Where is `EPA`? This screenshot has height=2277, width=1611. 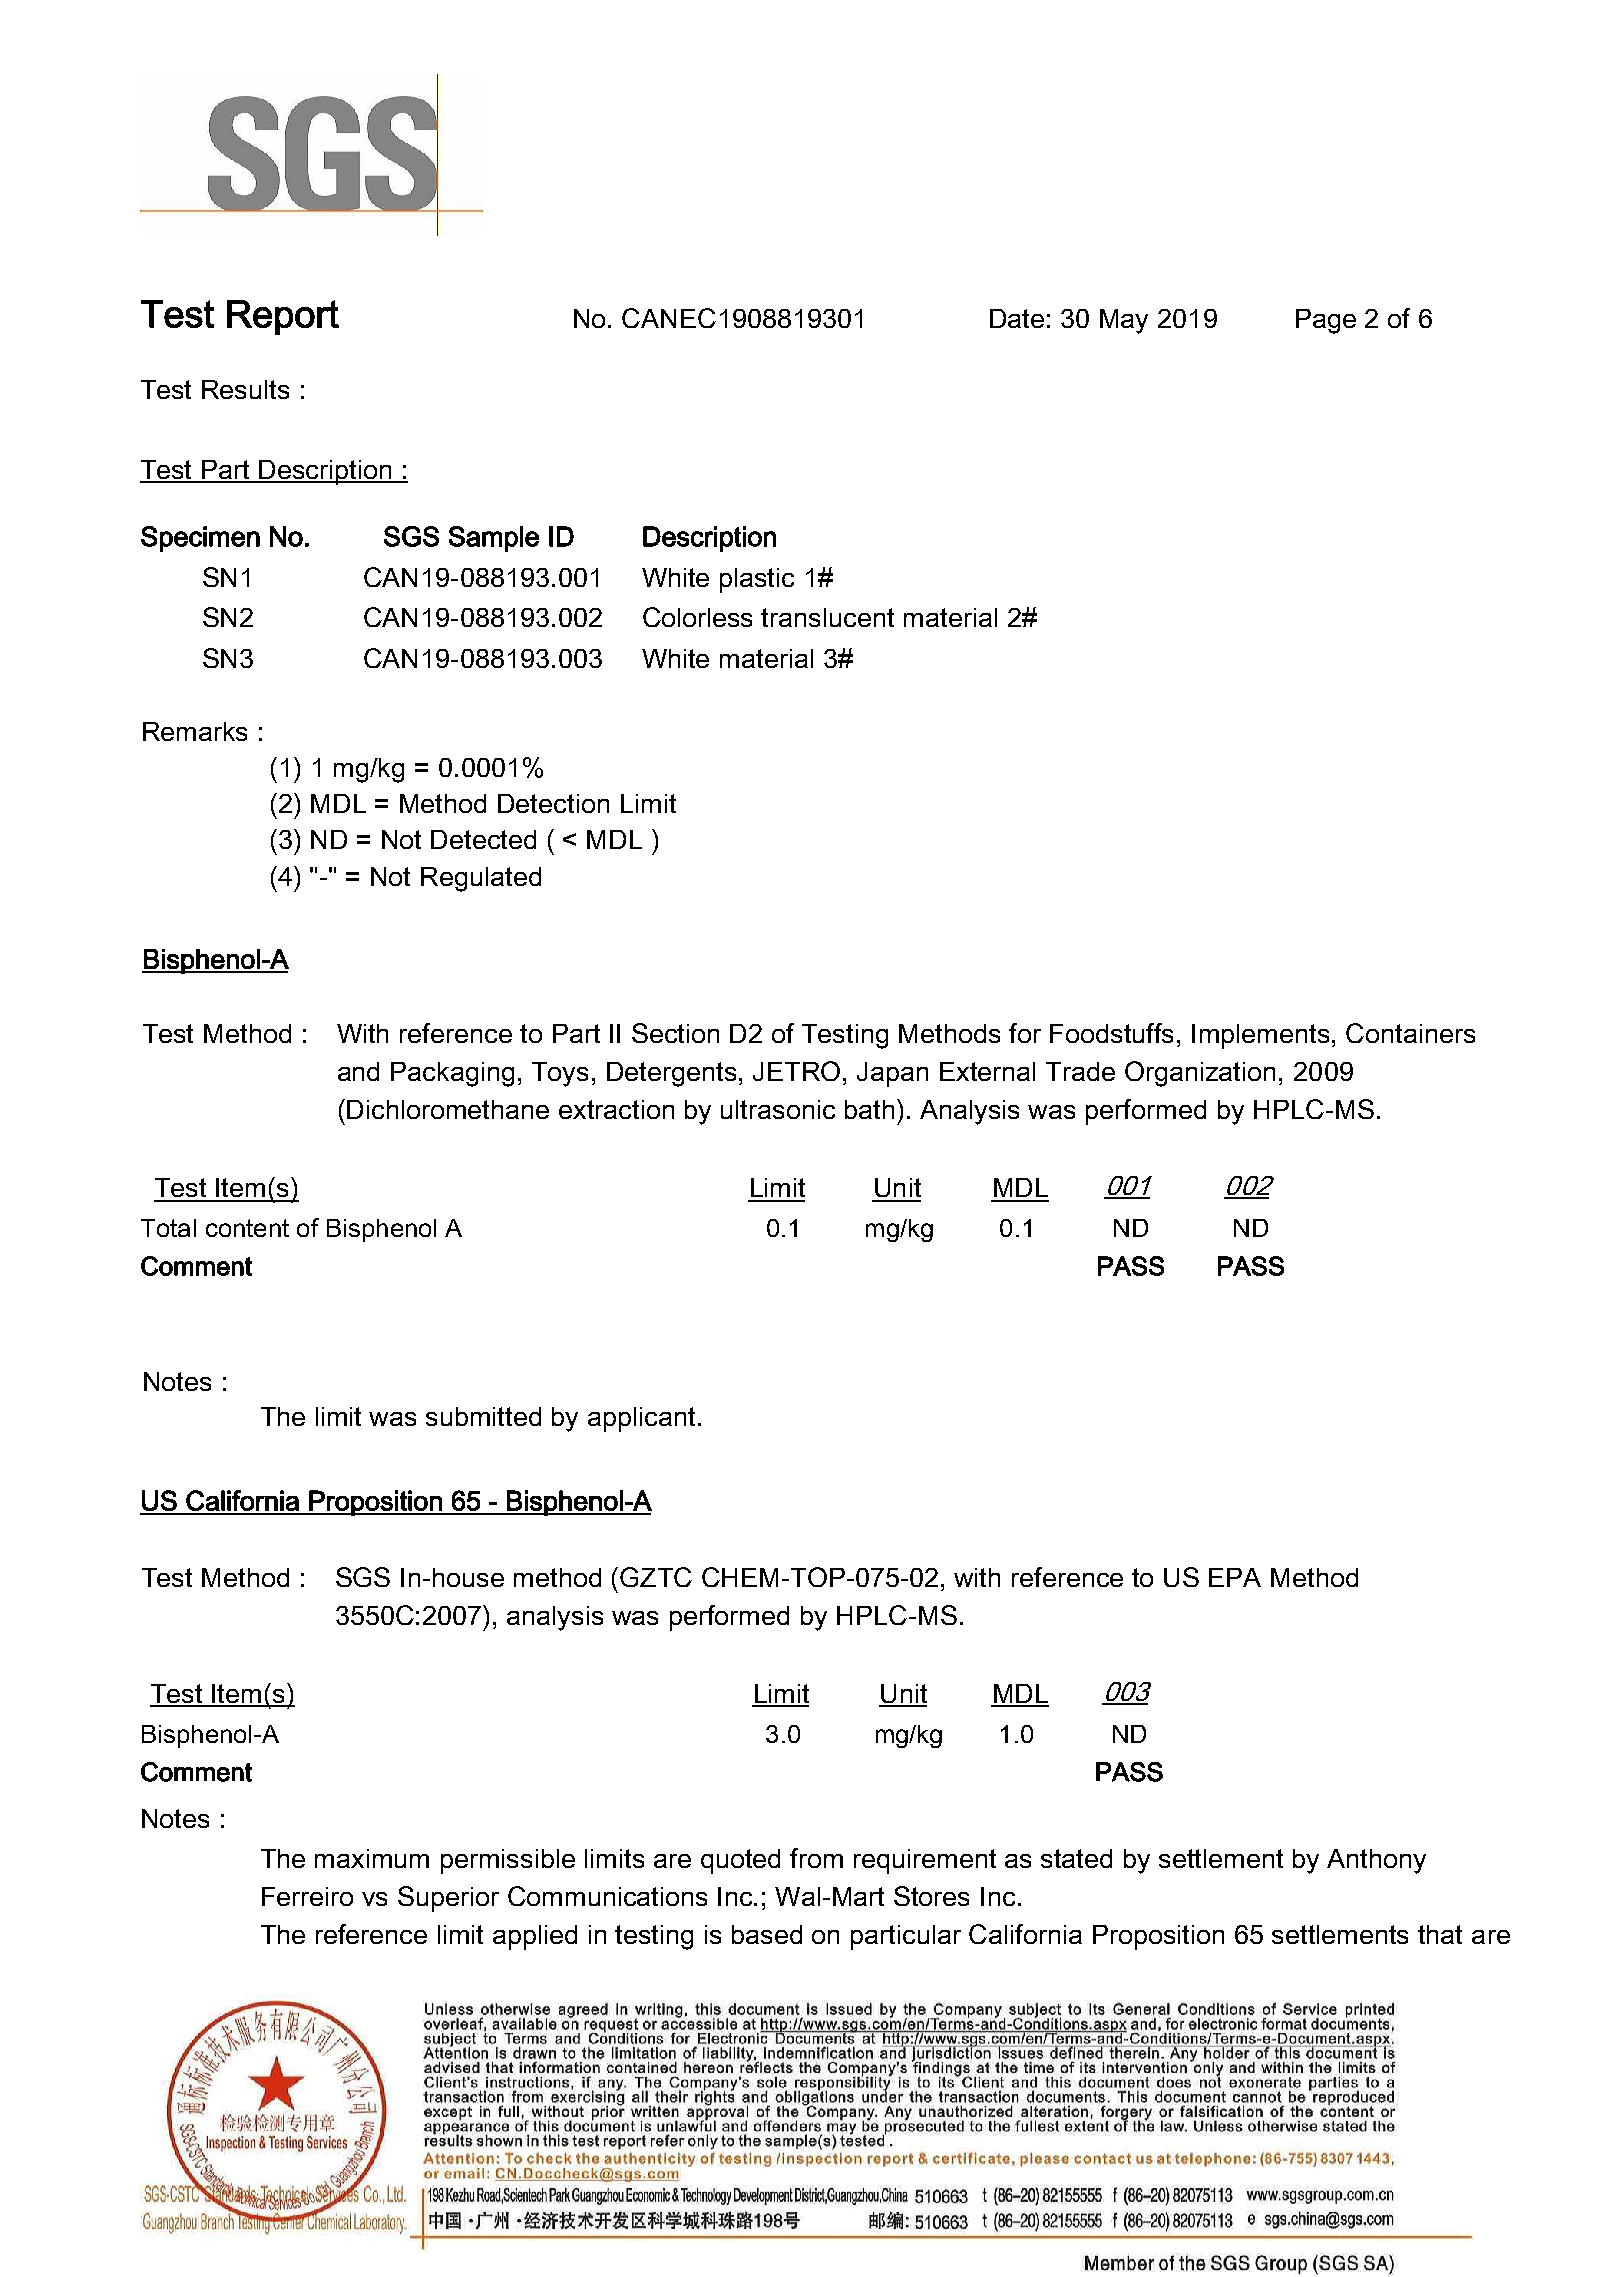
EPA is located at coordinates (1235, 1577).
